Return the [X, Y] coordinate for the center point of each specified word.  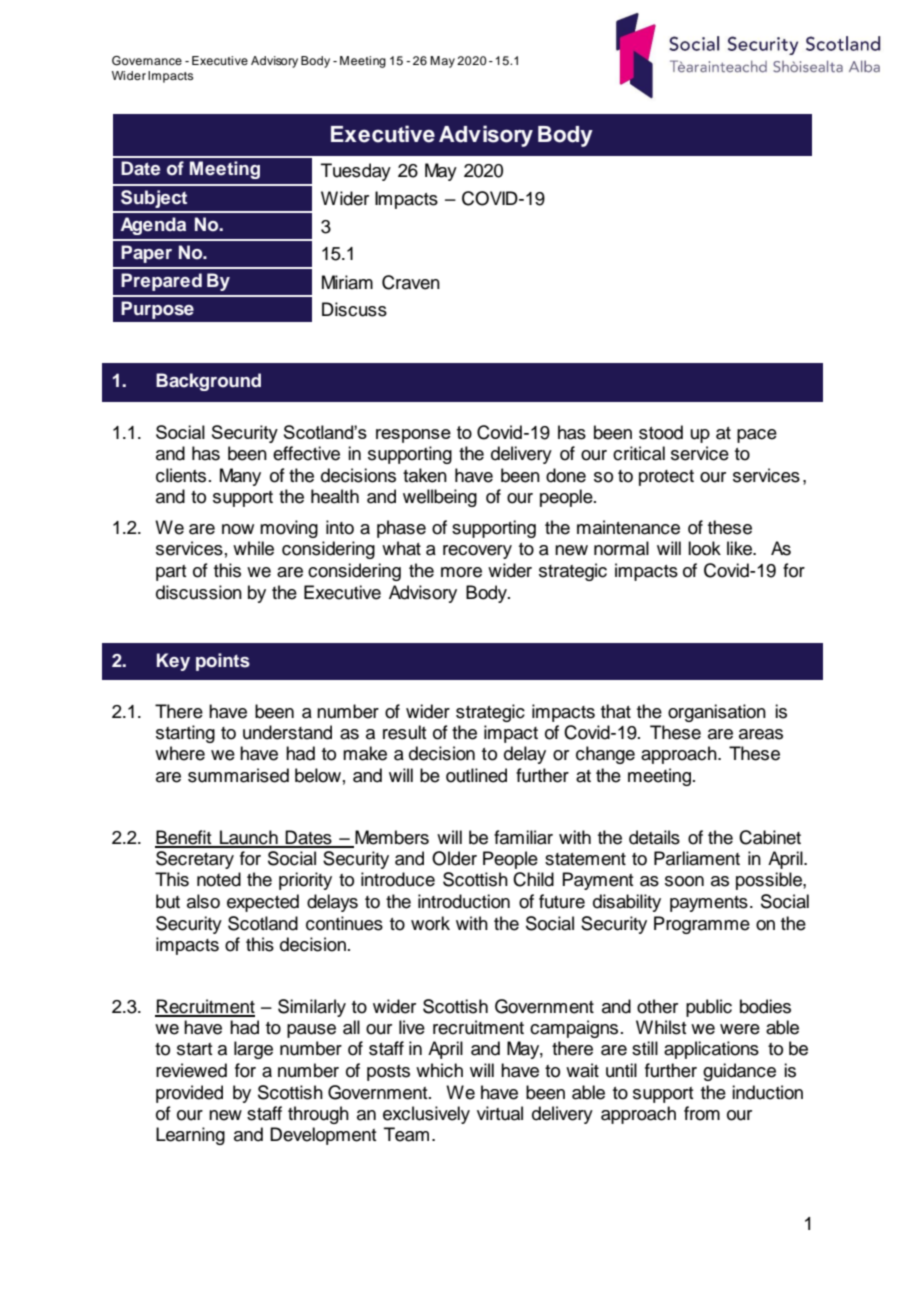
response [413, 436]
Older [454, 858]
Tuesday [356, 172]
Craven [411, 282]
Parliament [697, 858]
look [704, 548]
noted [219, 879]
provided [189, 1094]
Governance [147, 61]
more [461, 572]
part [171, 573]
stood [661, 432]
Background [208, 382]
